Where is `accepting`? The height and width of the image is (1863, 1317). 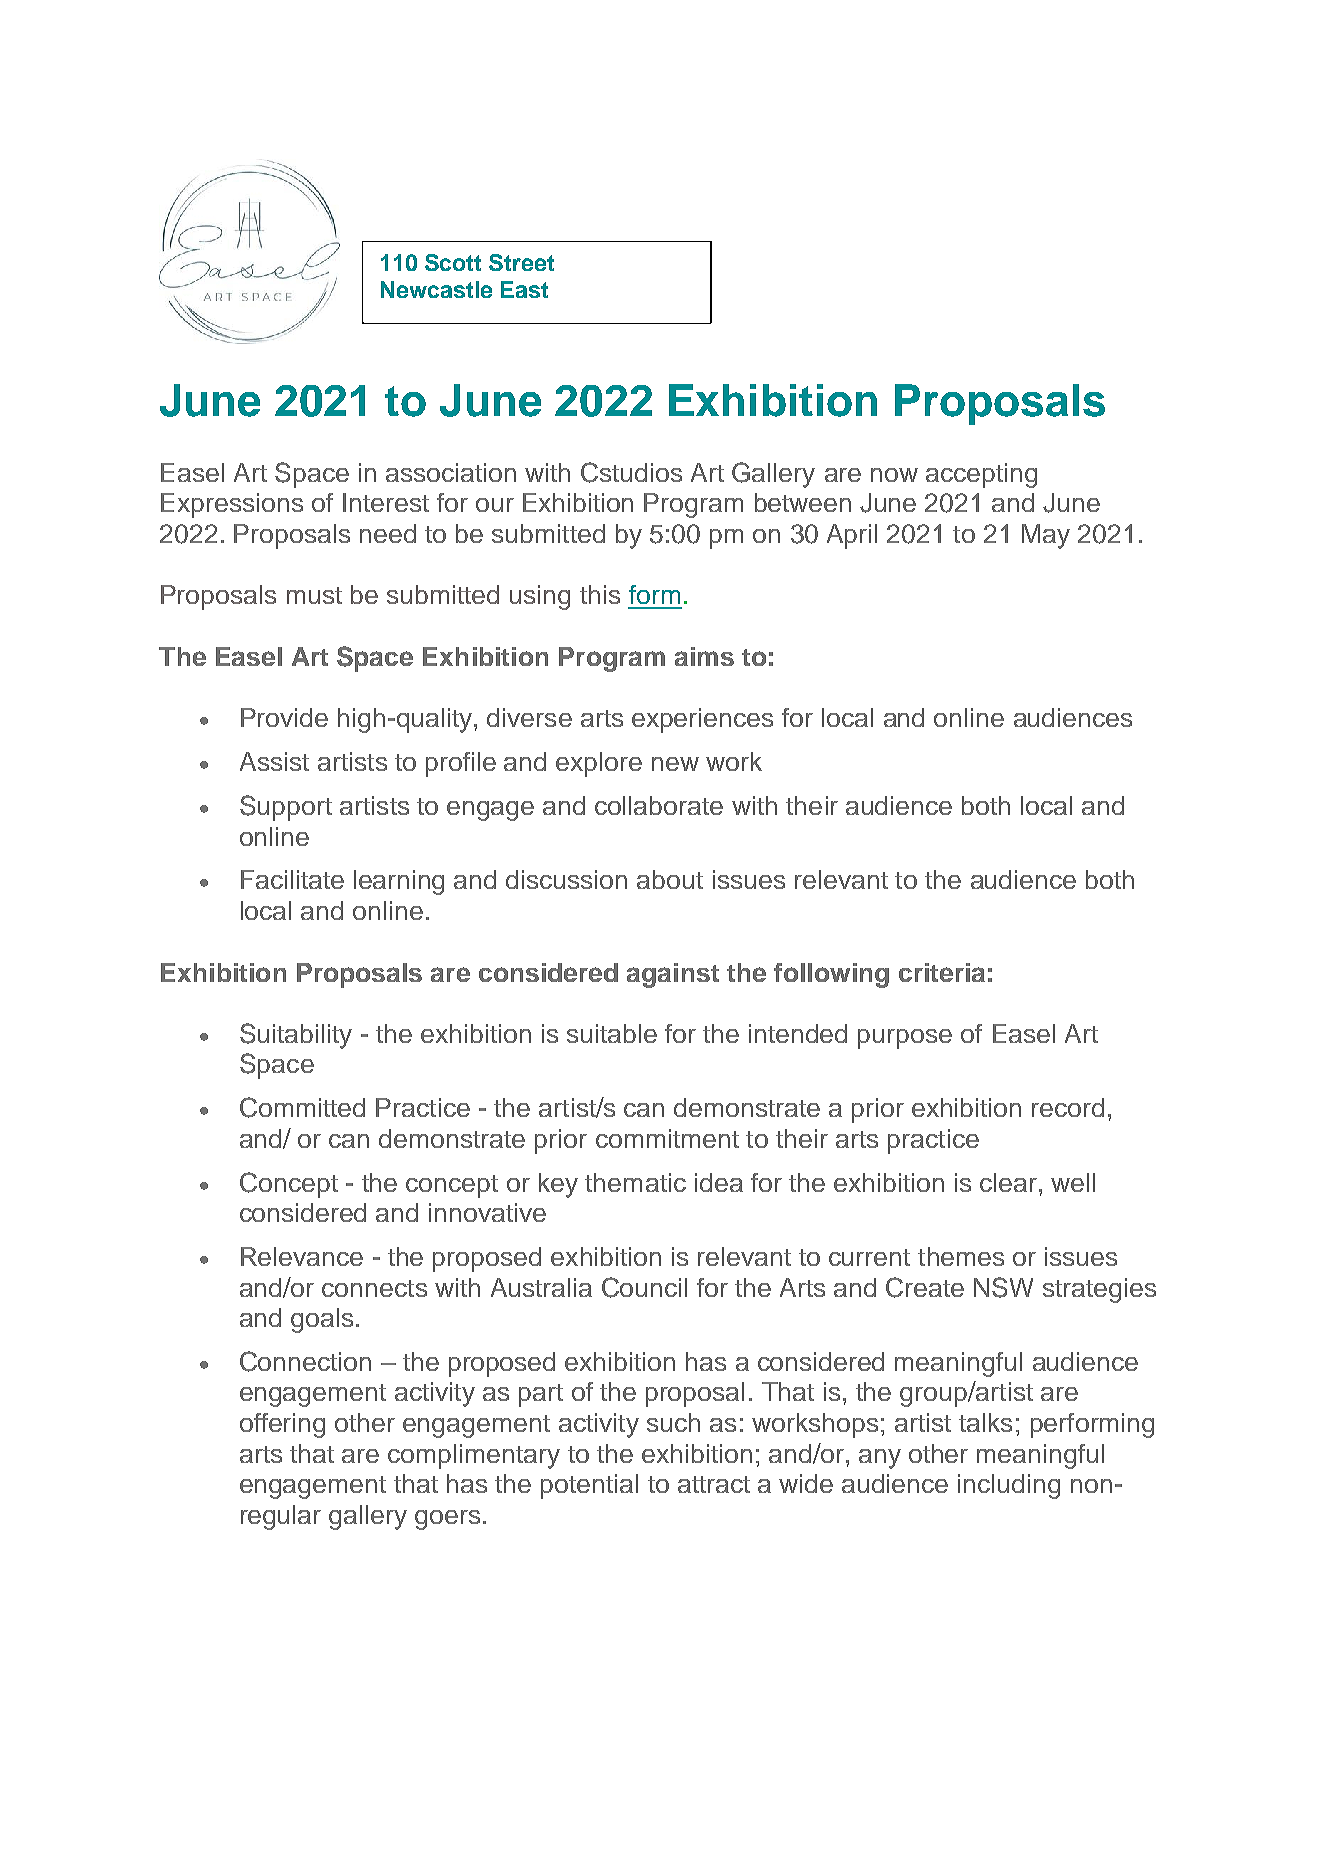
accepting is located at coordinates (981, 475).
